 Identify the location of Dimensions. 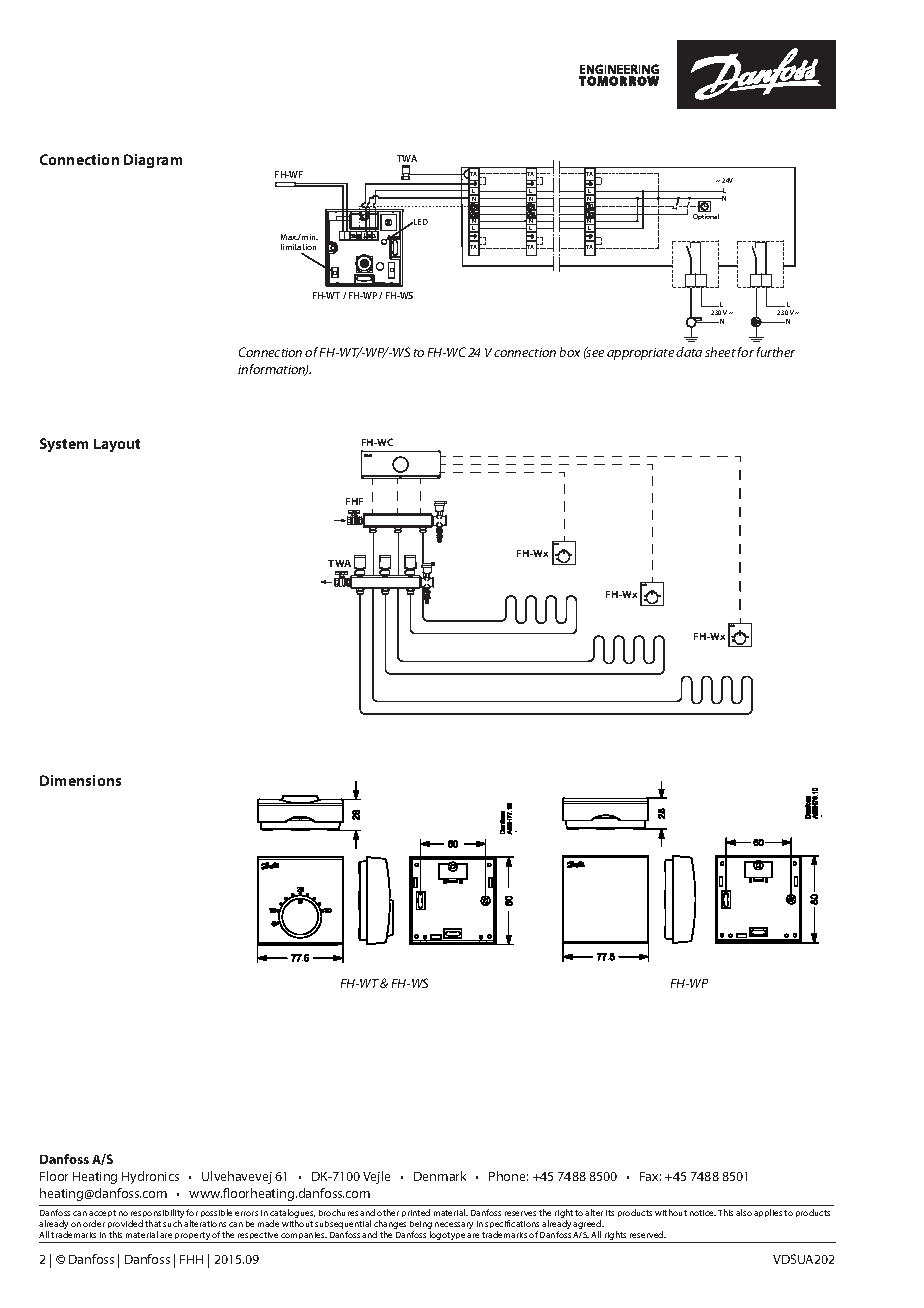
(80, 780).
